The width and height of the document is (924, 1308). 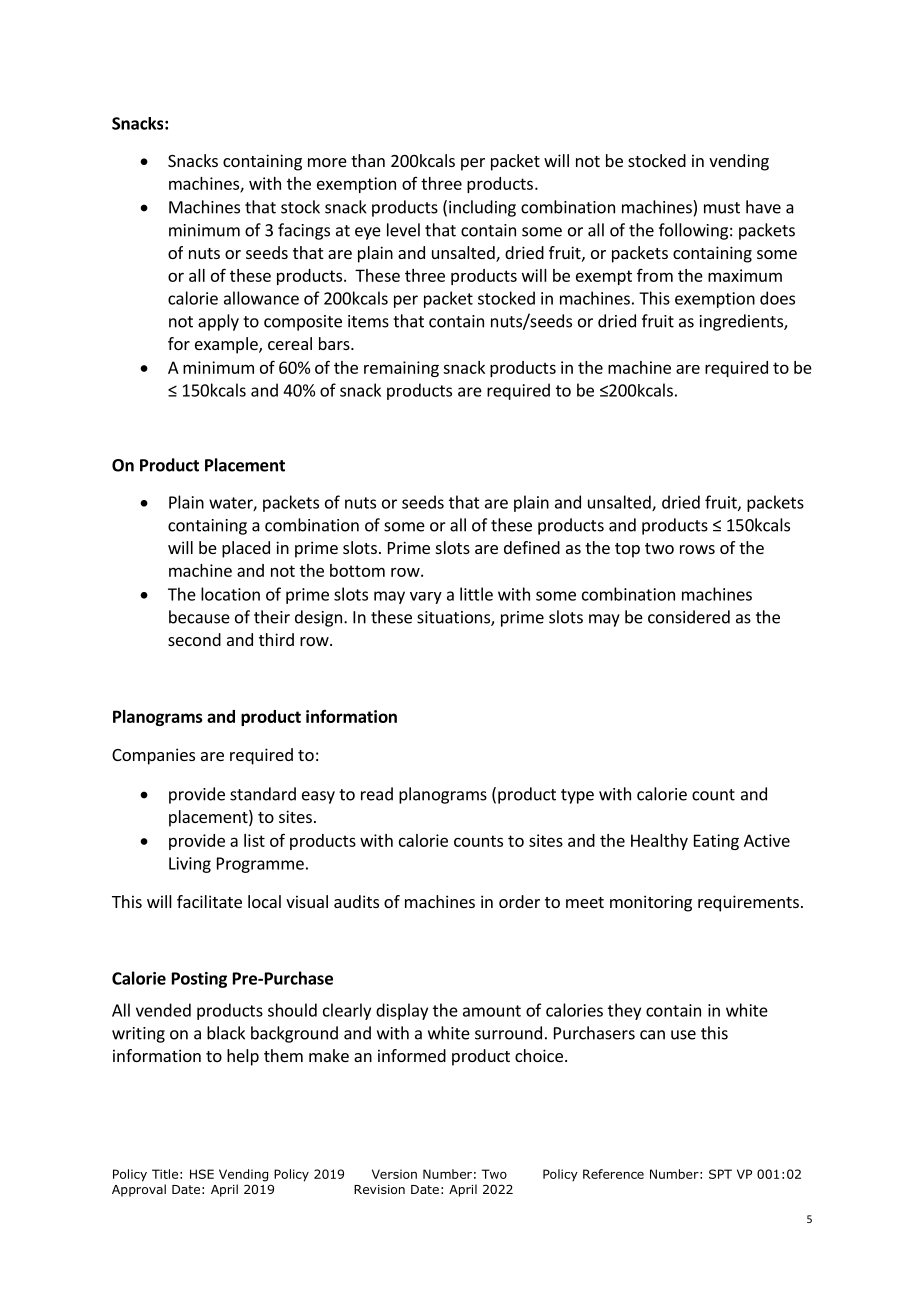 What do you see at coordinates (304, 231) in the document?
I see `facings` at bounding box center [304, 231].
